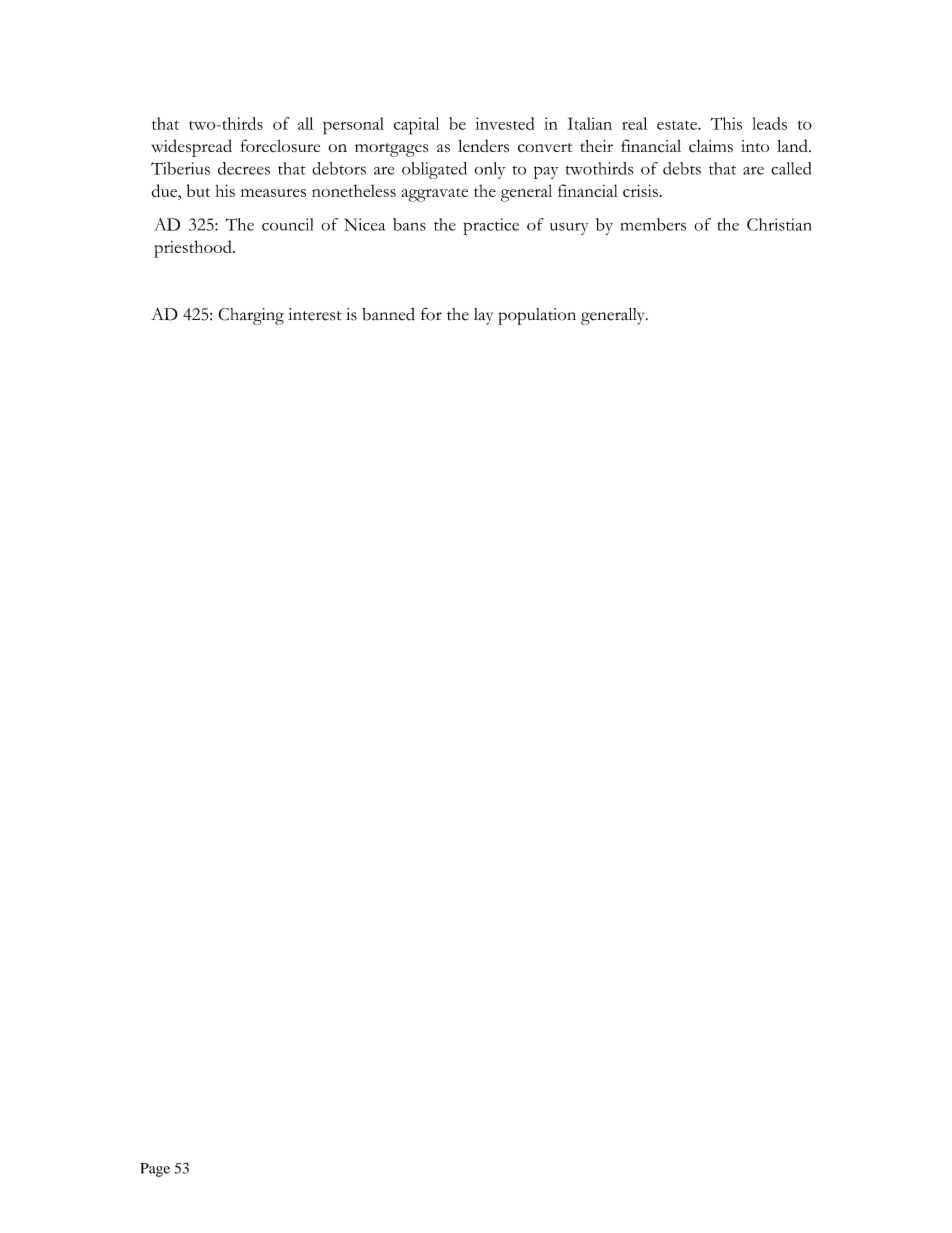 This screenshot has height=1233, width=952. Describe the element at coordinates (287, 224) in the screenshot. I see `council` at that location.
